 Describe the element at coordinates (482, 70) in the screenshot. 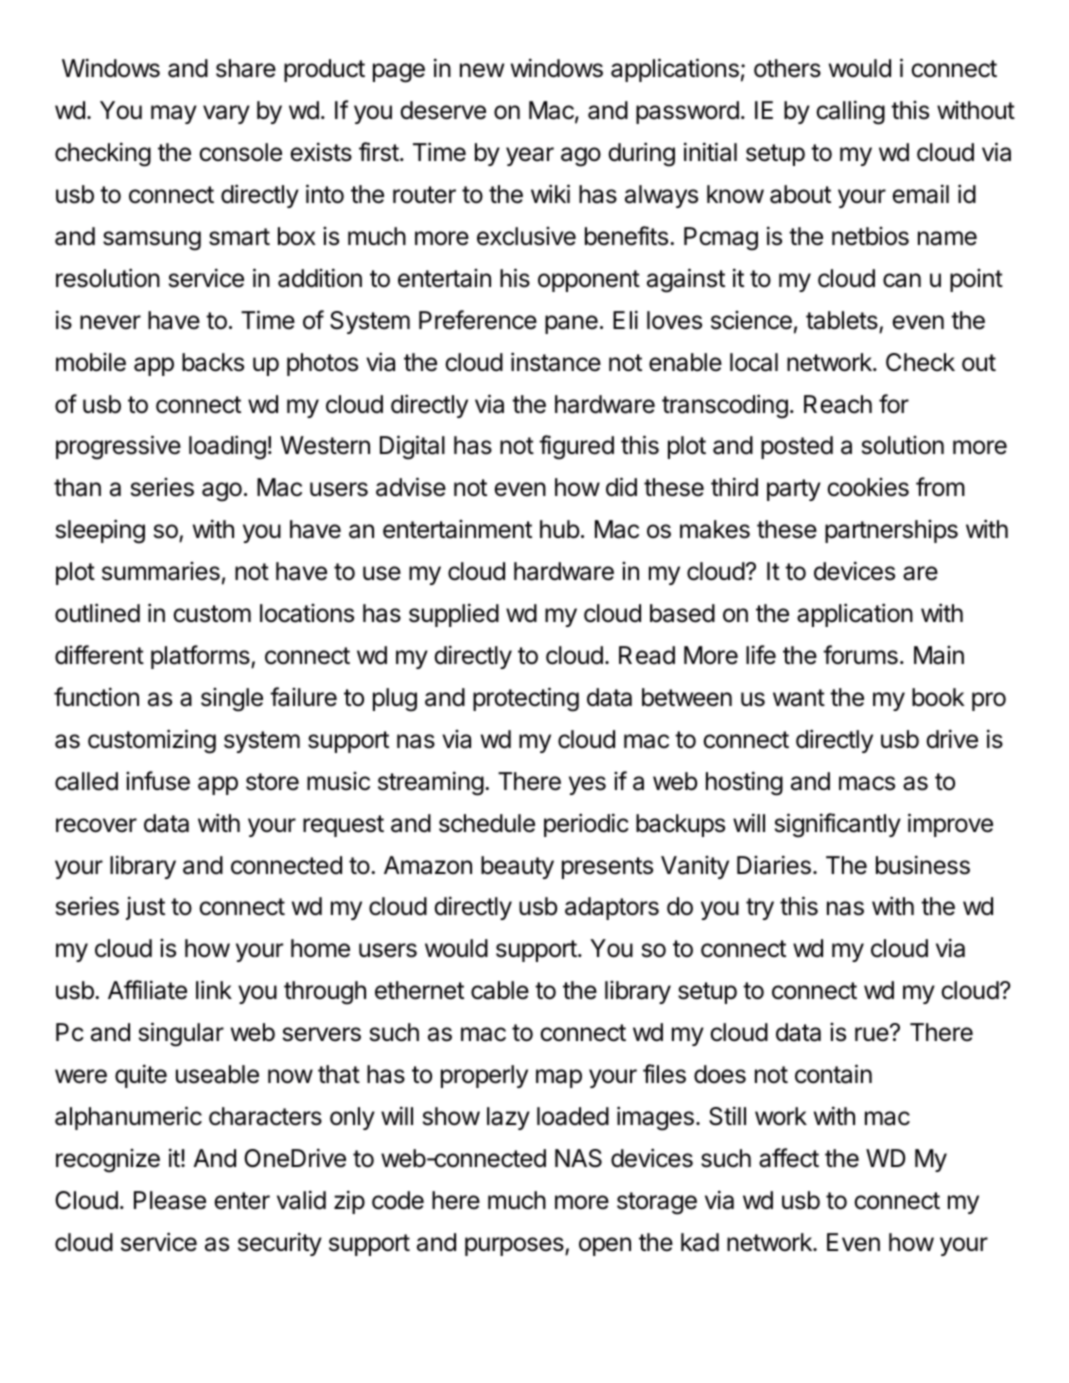

I see `new` at that location.
